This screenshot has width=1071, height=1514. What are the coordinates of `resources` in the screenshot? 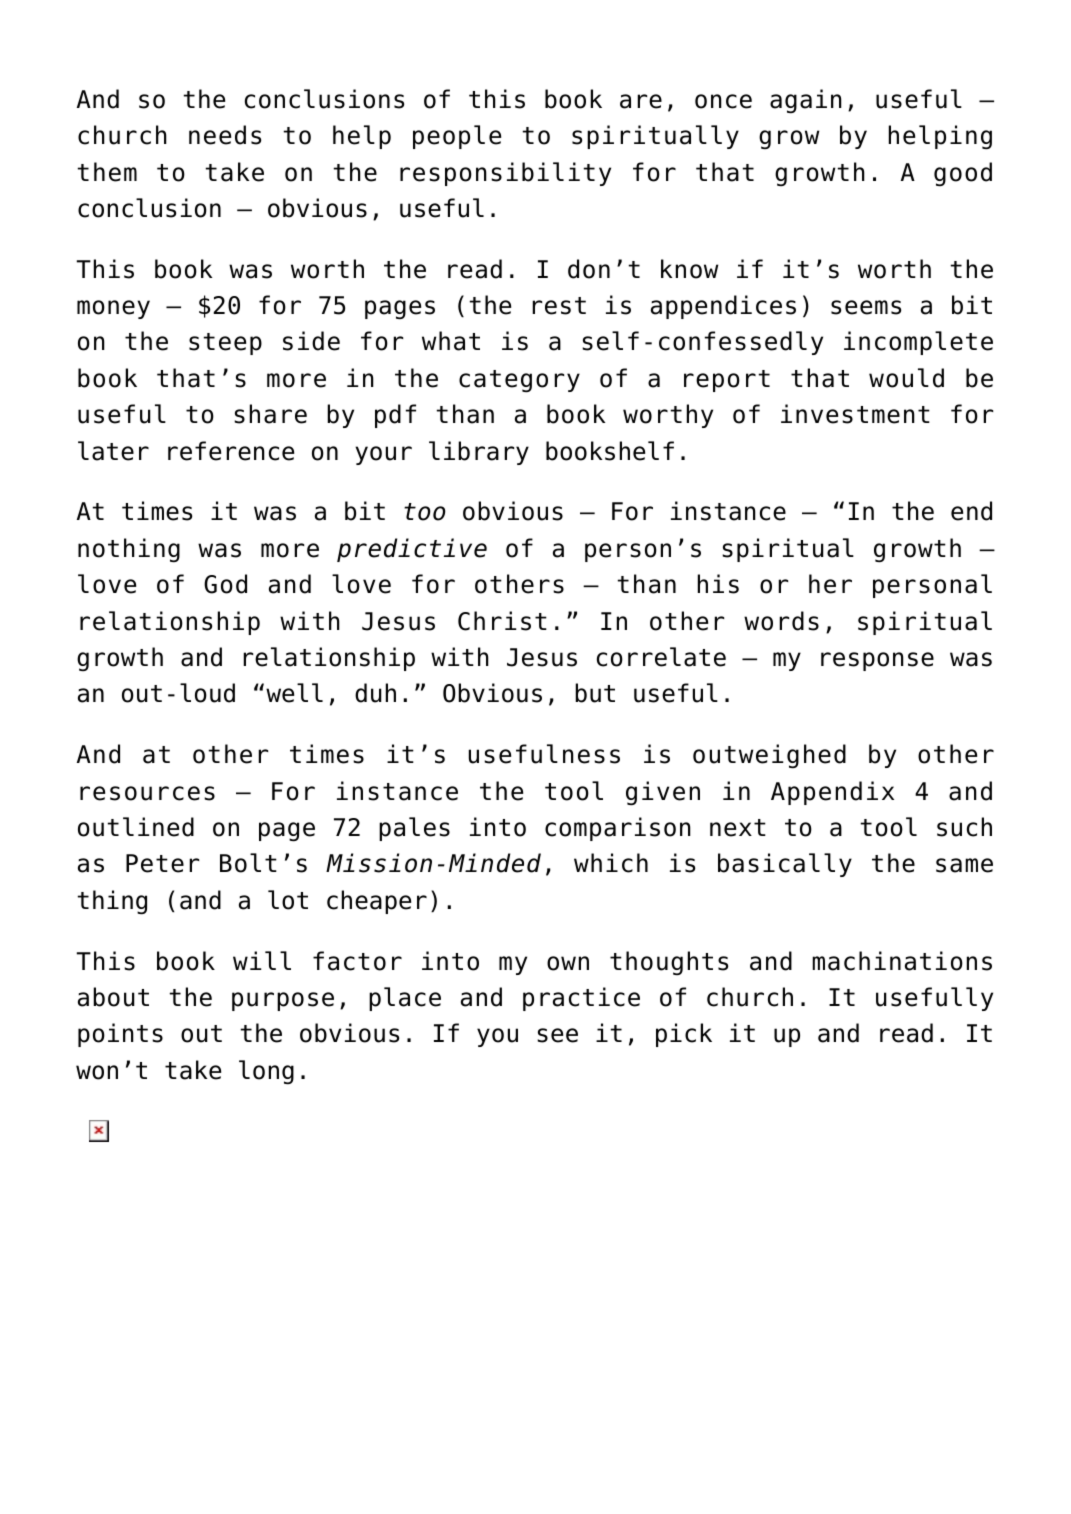 It's located at (147, 793).
